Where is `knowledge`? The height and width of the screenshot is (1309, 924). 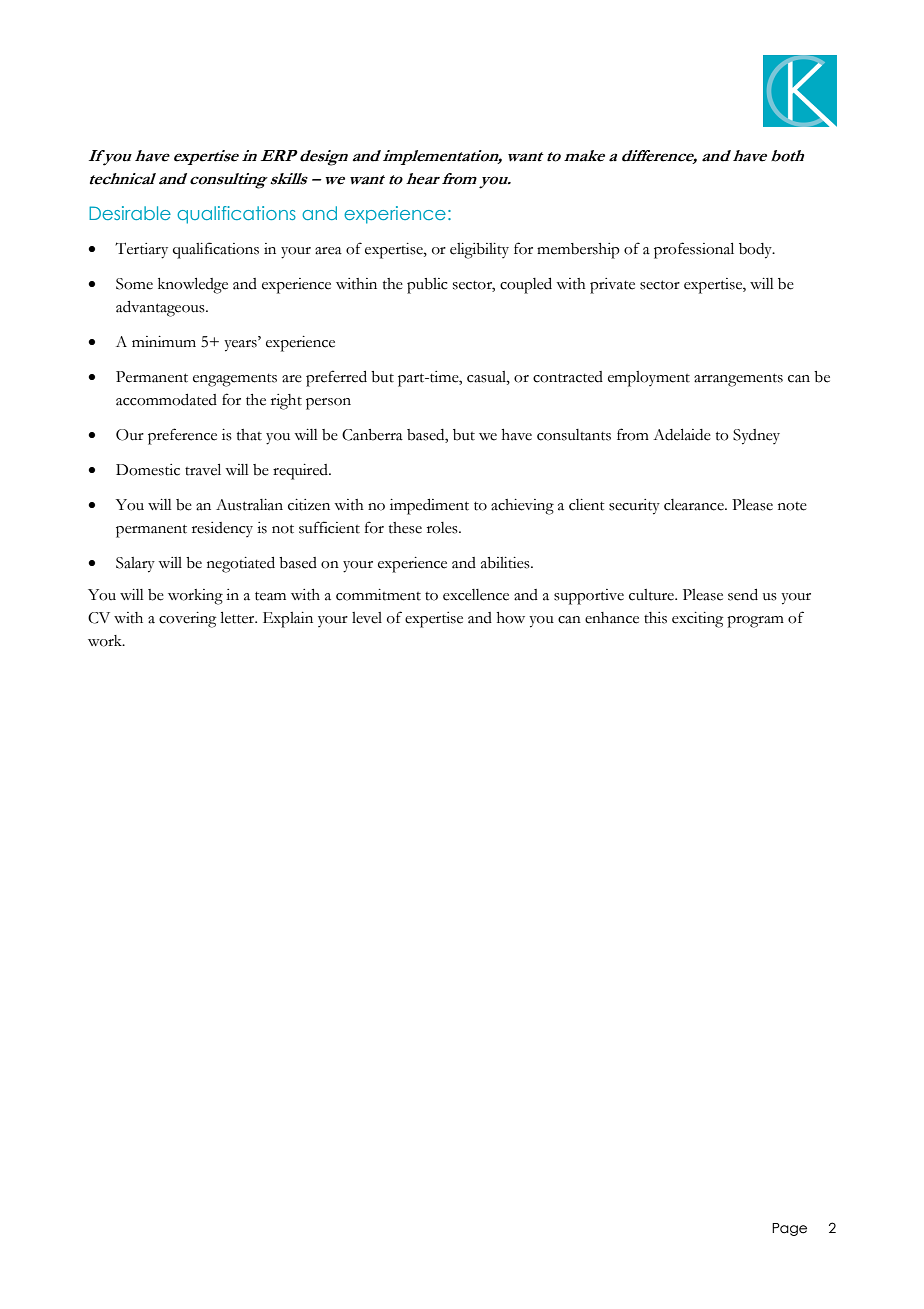 knowledge is located at coordinates (193, 286).
